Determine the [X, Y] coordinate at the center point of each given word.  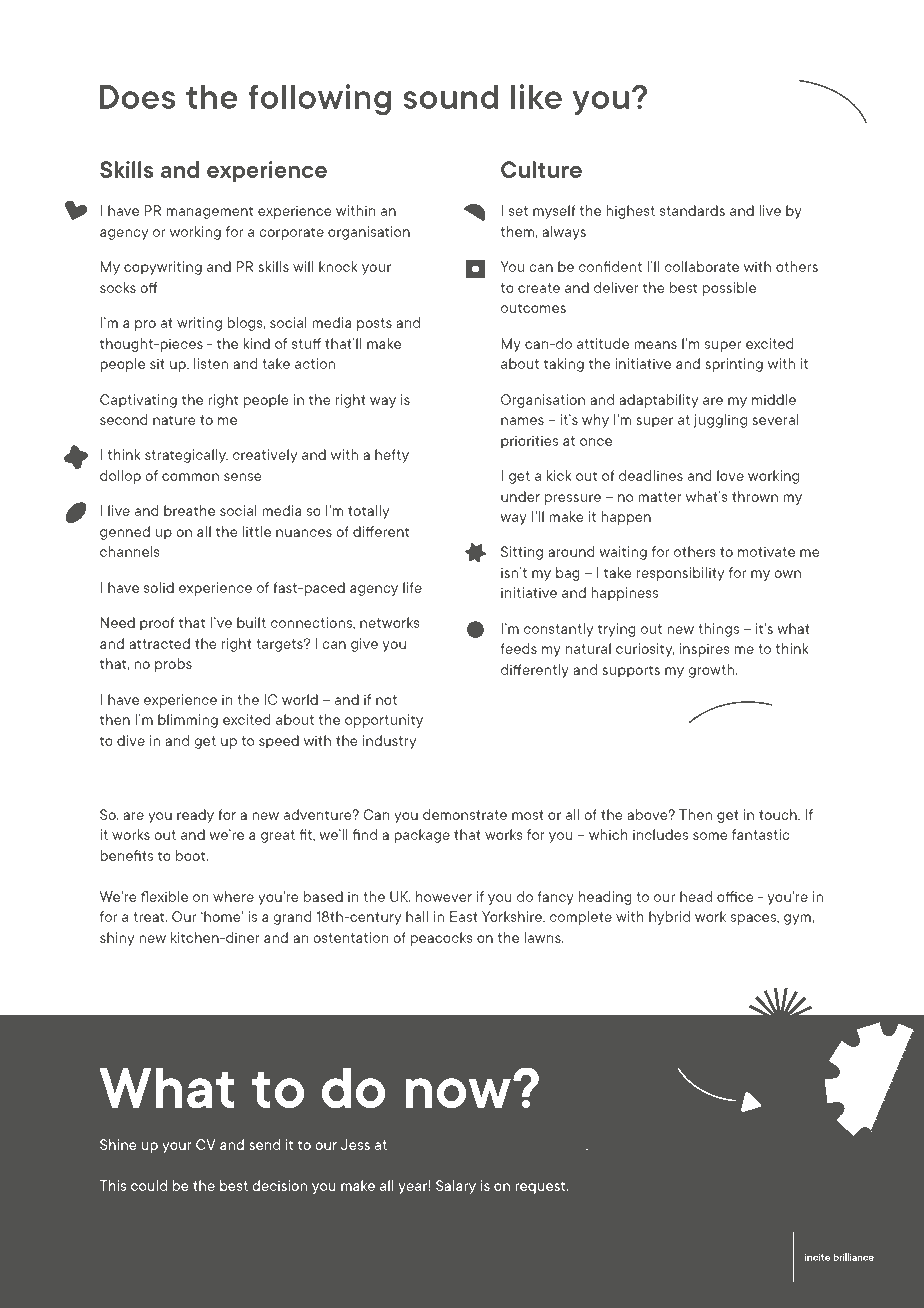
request [541, 1187]
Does [137, 96]
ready [195, 816]
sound [450, 96]
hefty [392, 456]
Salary [456, 1187]
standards [692, 210]
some [710, 836]
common [190, 477]
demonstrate [465, 814]
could [149, 1185]
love [730, 475]
